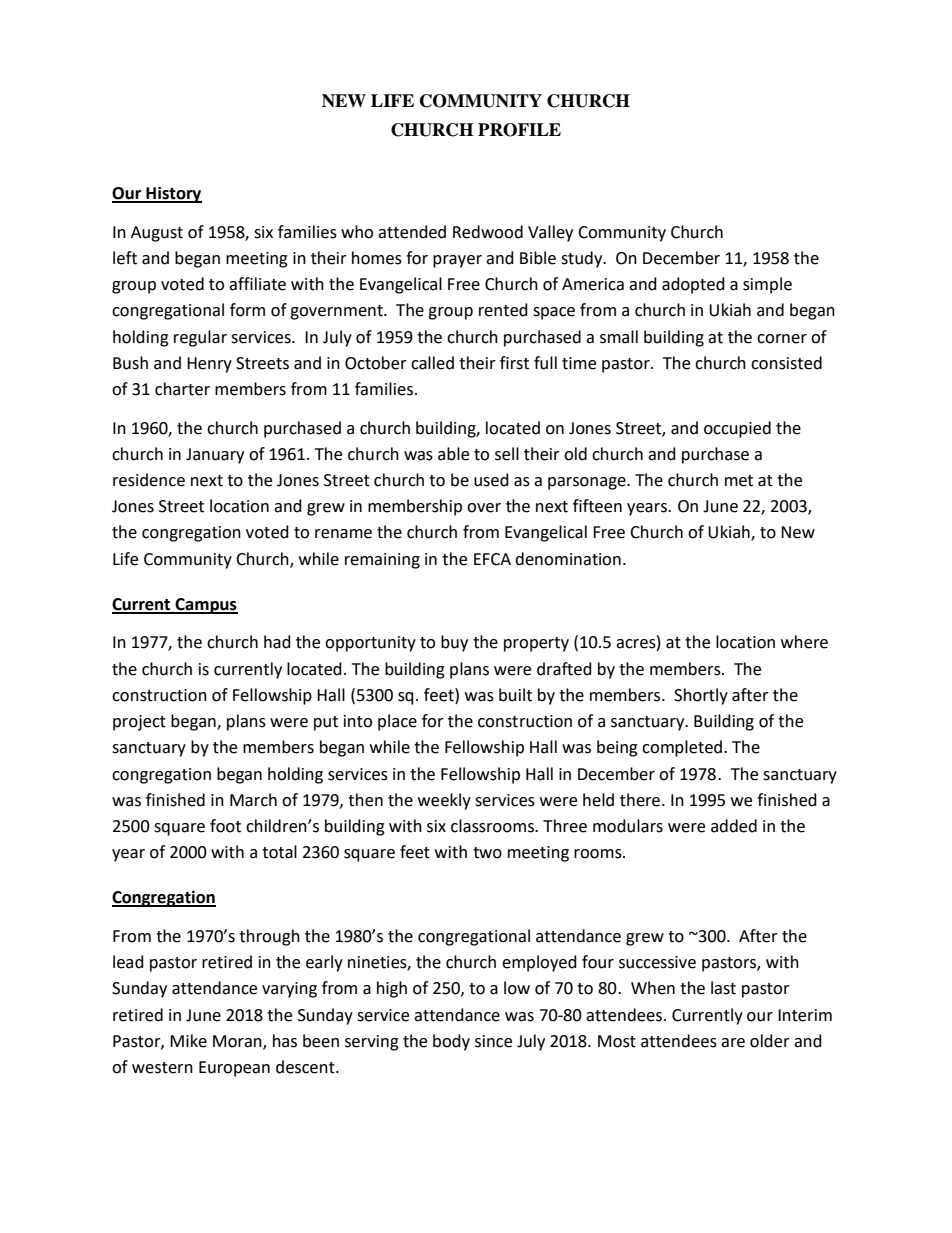 This screenshot has height=1233, width=952. What do you see at coordinates (770, 1041) in the screenshot?
I see `older` at bounding box center [770, 1041].
